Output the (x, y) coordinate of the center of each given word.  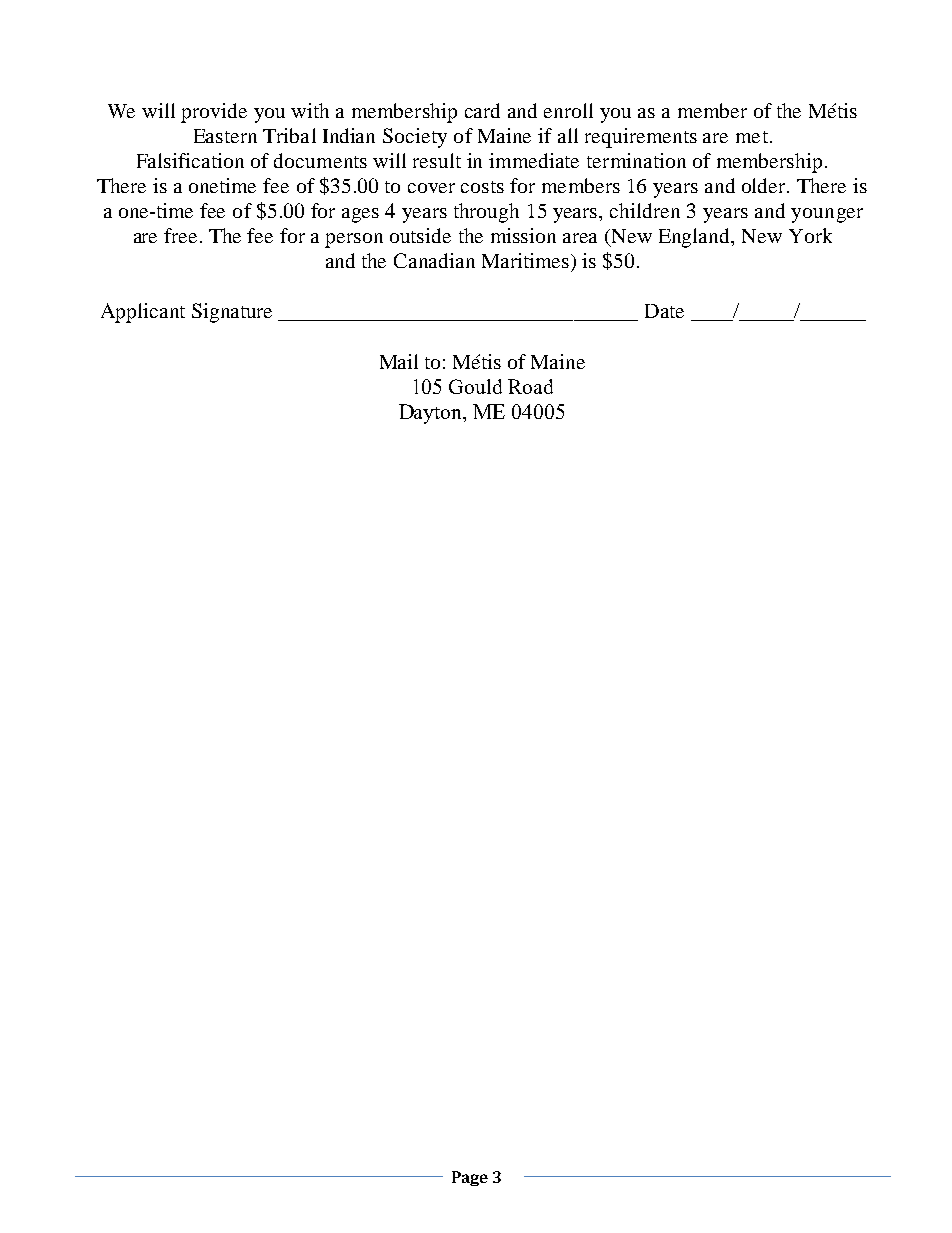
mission (523, 235)
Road (530, 386)
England (696, 238)
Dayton (432, 414)
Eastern (225, 136)
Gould (475, 386)
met (753, 137)
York (810, 235)
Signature (232, 313)
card (482, 110)
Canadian (434, 260)
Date (664, 311)
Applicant (143, 313)
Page (470, 1178)
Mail (399, 361)
